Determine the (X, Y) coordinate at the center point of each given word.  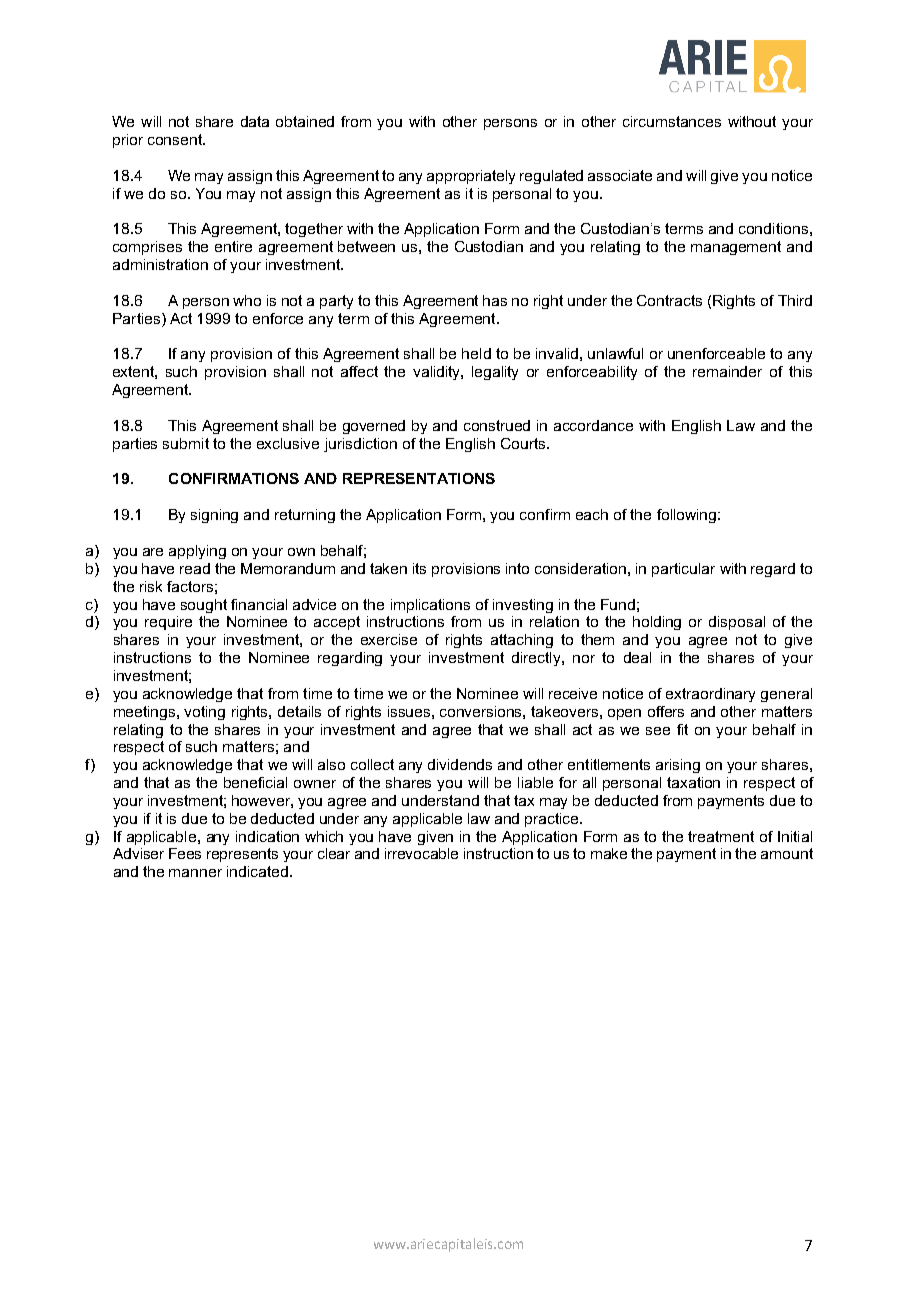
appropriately (471, 177)
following (688, 516)
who (247, 300)
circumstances (672, 121)
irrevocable (421, 853)
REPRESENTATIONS (419, 478)
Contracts (669, 300)
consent (176, 139)
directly (537, 659)
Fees (185, 853)
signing (214, 516)
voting (204, 713)
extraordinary (710, 695)
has (495, 300)
